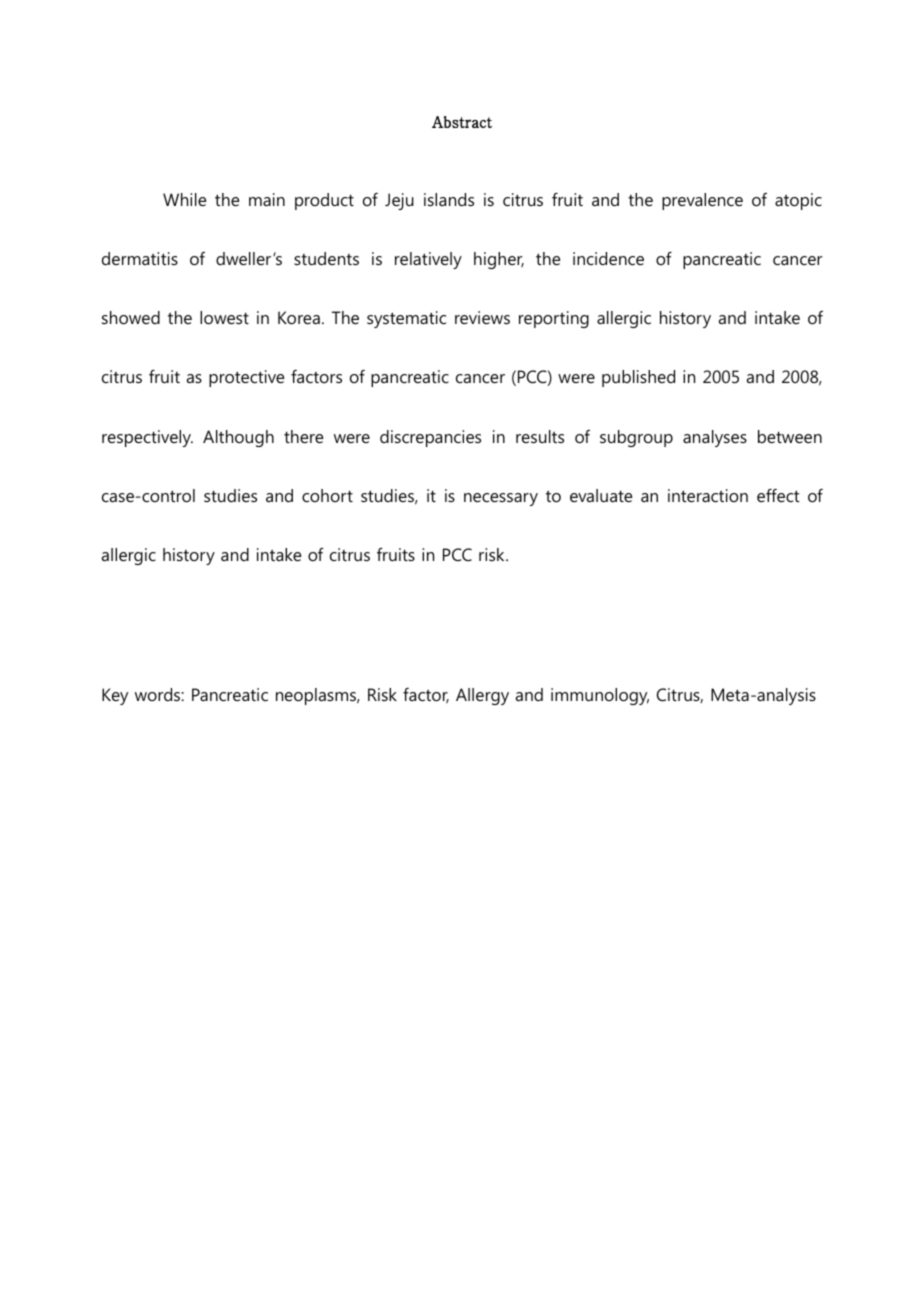 The width and height of the screenshot is (924, 1308). What do you see at coordinates (462, 122) in the screenshot?
I see `Abstract` at bounding box center [462, 122].
